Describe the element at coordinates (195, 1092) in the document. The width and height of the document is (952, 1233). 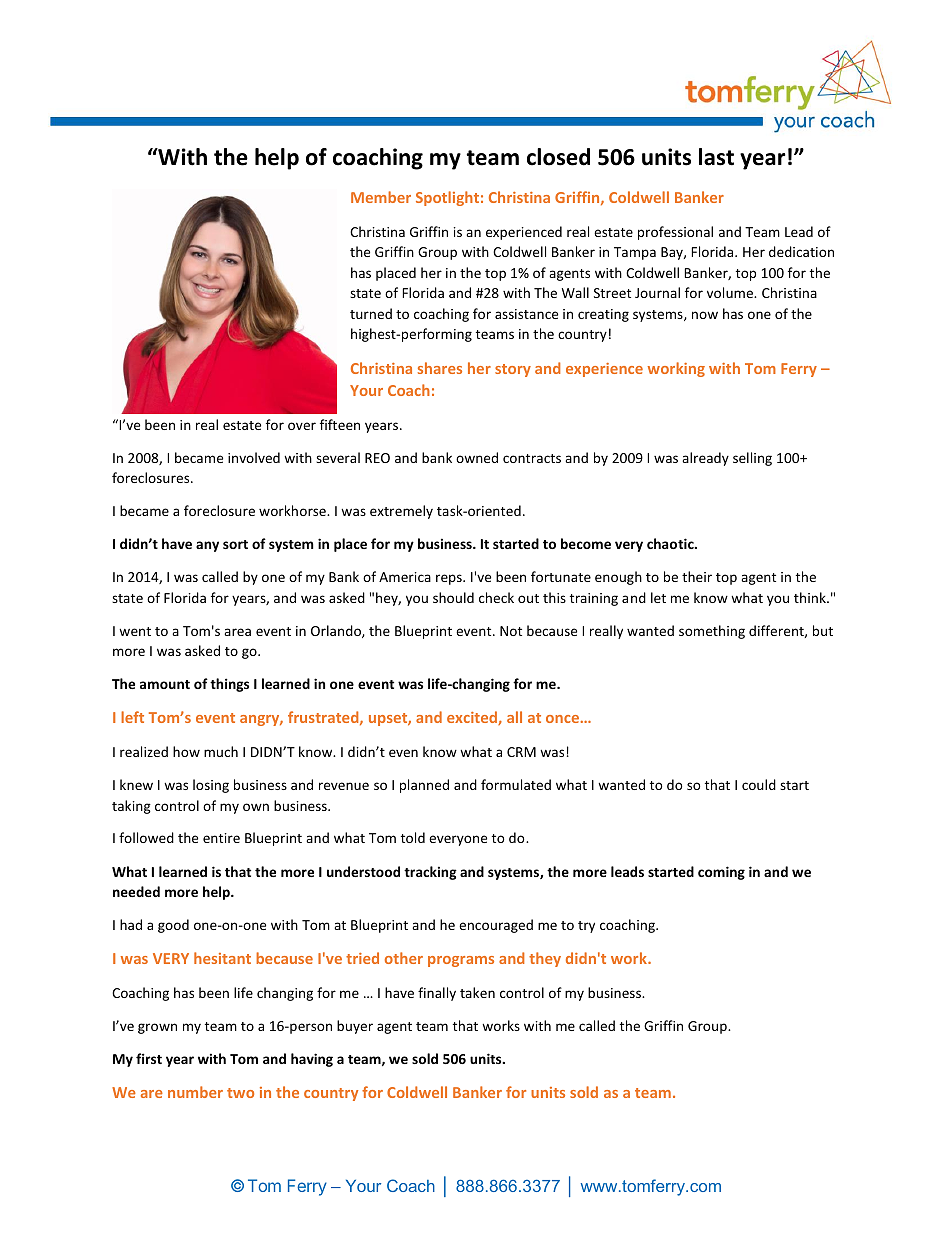
I see `number` at that location.
